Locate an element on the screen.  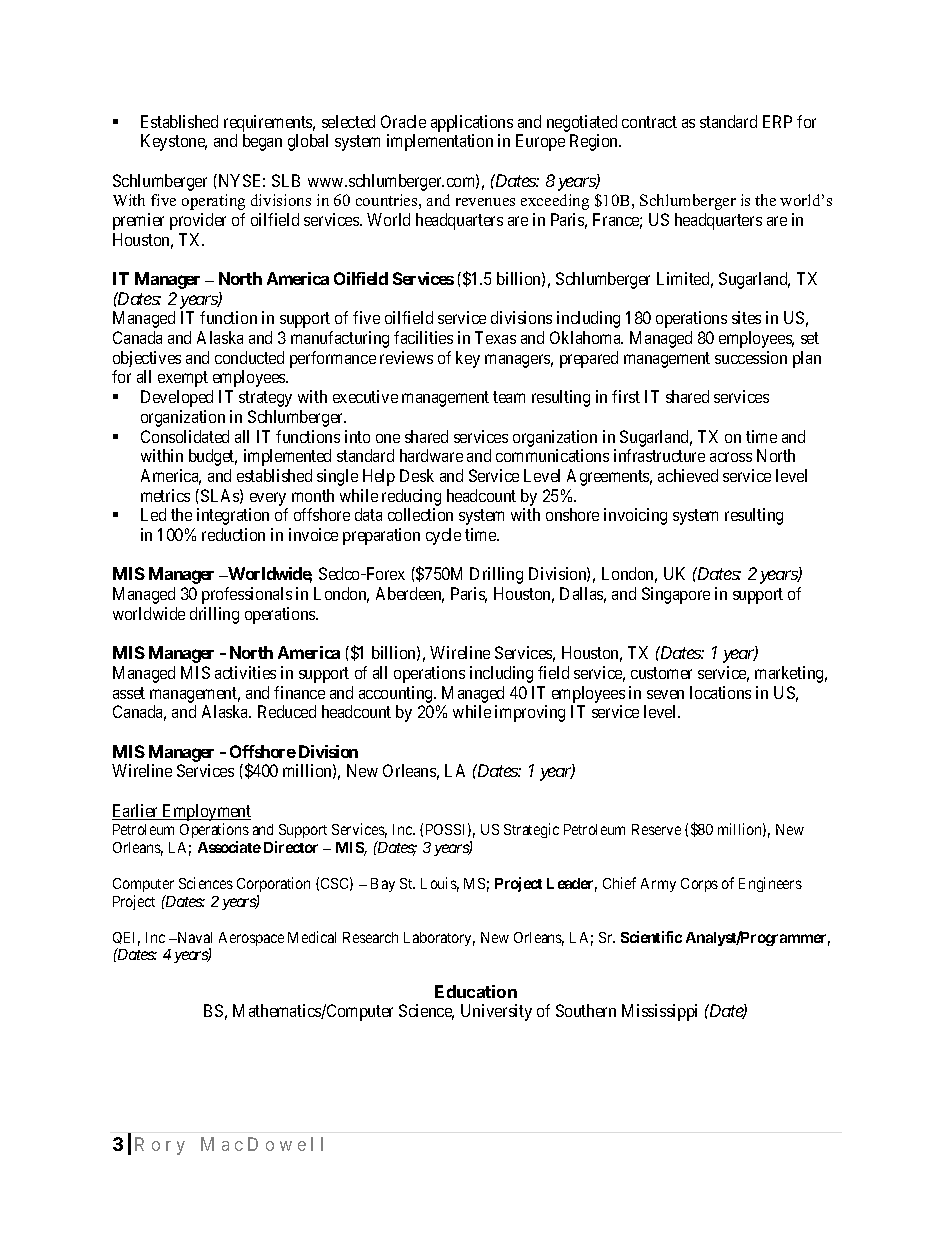
Mississippi is located at coordinates (659, 1012).
